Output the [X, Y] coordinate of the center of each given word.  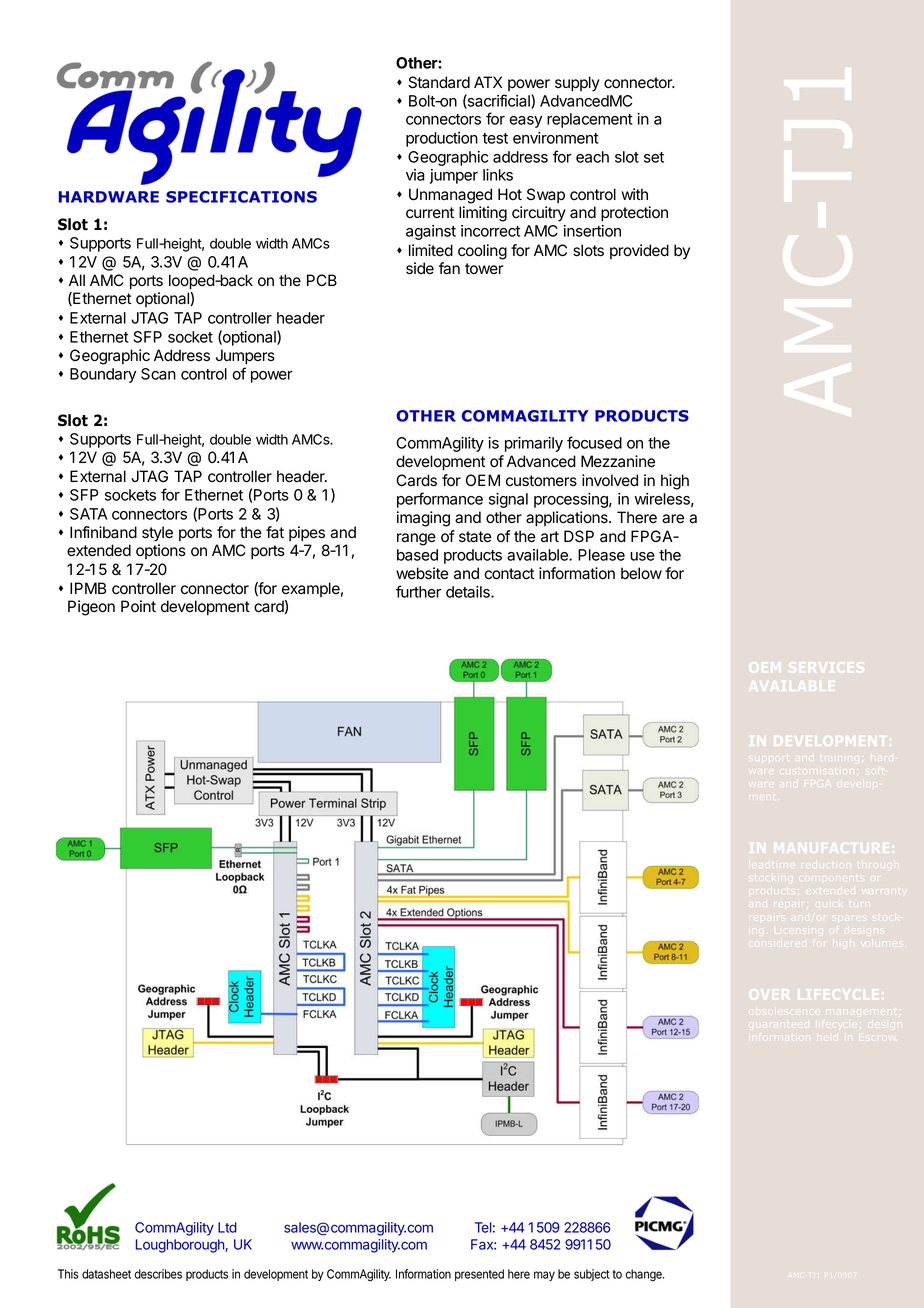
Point [138, 606]
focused [594, 442]
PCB [322, 280]
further [418, 591]
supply [577, 84]
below [641, 573]
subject [592, 1275]
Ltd [227, 1227]
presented [479, 1275]
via [415, 175]
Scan [158, 374]
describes [158, 1274]
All [77, 280]
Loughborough [181, 1246]
